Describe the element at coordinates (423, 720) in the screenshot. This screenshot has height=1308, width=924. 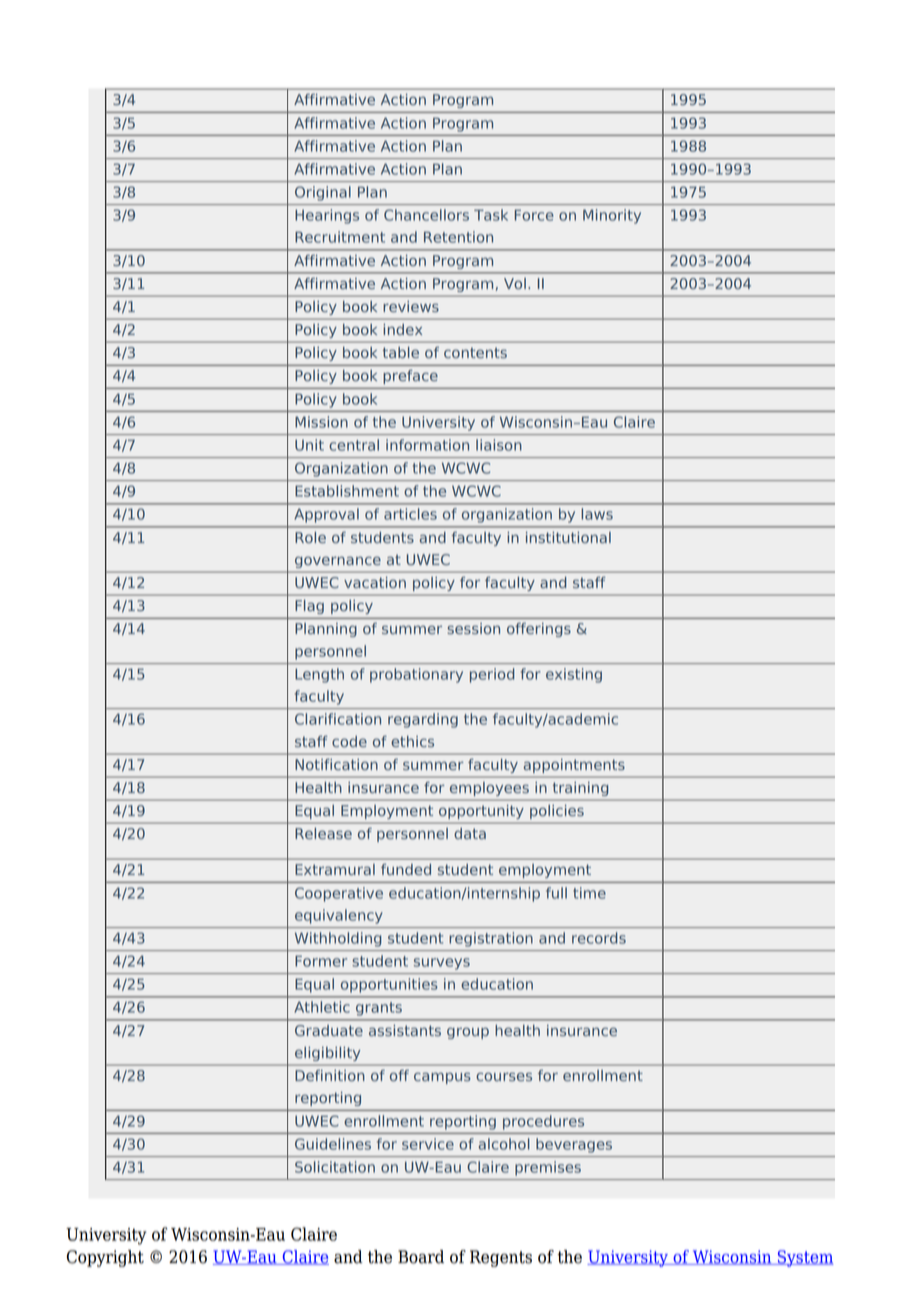
I see `regarding` at that location.
